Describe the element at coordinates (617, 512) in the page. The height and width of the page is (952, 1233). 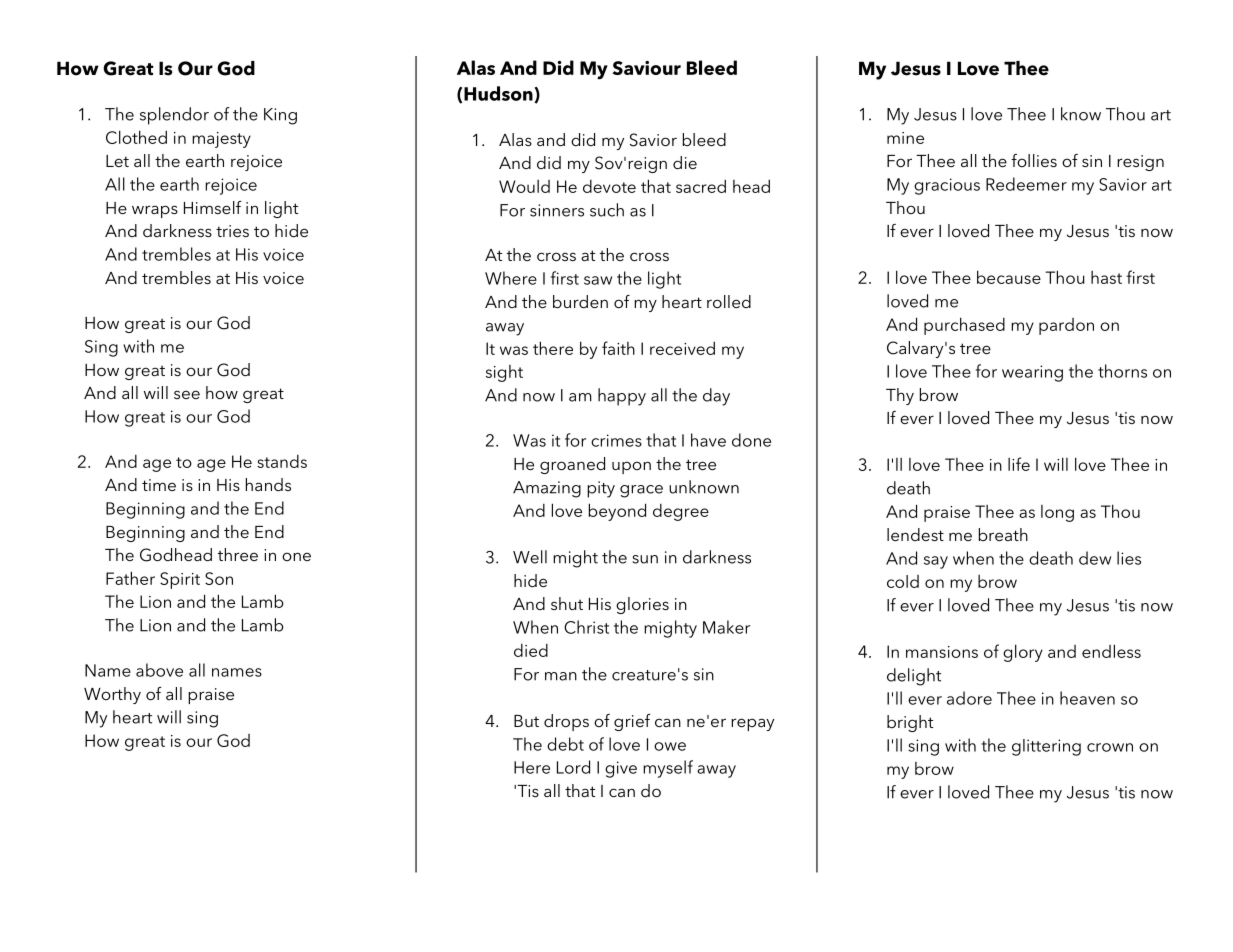
I see `beyond` at that location.
